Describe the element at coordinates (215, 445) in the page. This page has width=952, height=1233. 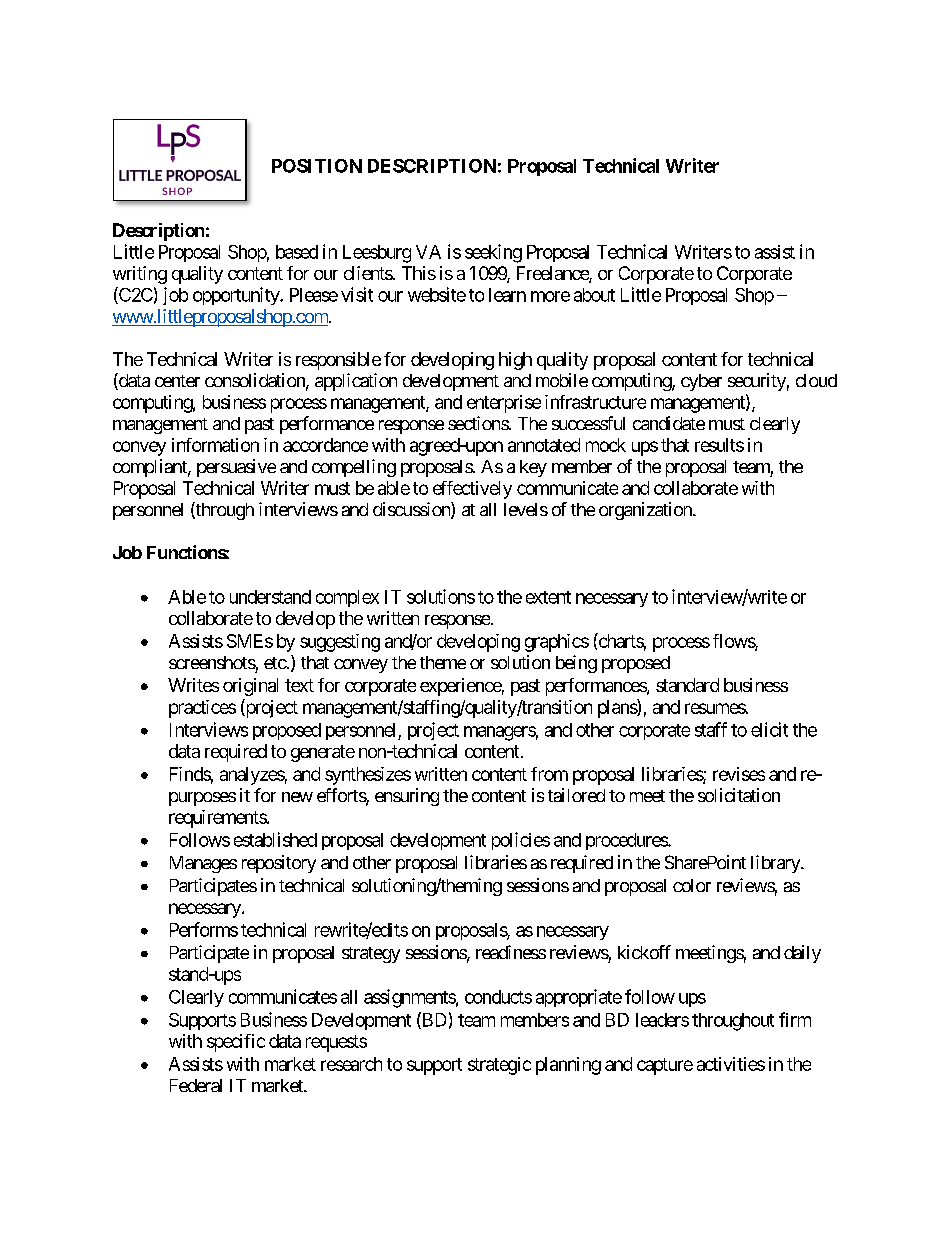
I see `information` at that location.
